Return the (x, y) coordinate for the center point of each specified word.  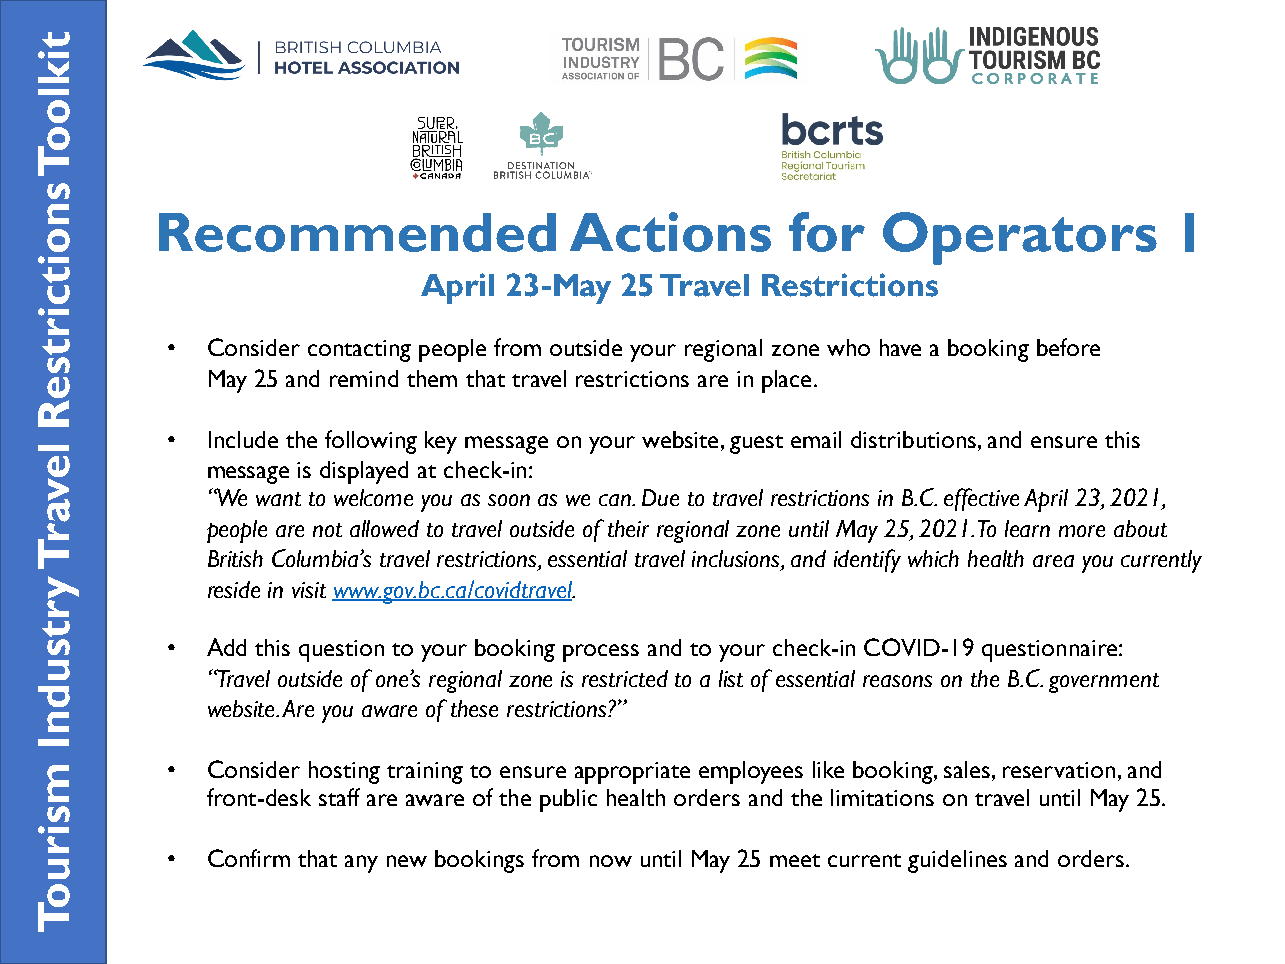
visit (309, 590)
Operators (1020, 238)
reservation (1059, 770)
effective (981, 499)
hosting (344, 772)
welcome (373, 497)
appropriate (632, 773)
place (788, 381)
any (361, 864)
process (601, 653)
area (1053, 561)
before (1068, 347)
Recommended (357, 232)
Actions (670, 232)
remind (364, 378)
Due (660, 497)
